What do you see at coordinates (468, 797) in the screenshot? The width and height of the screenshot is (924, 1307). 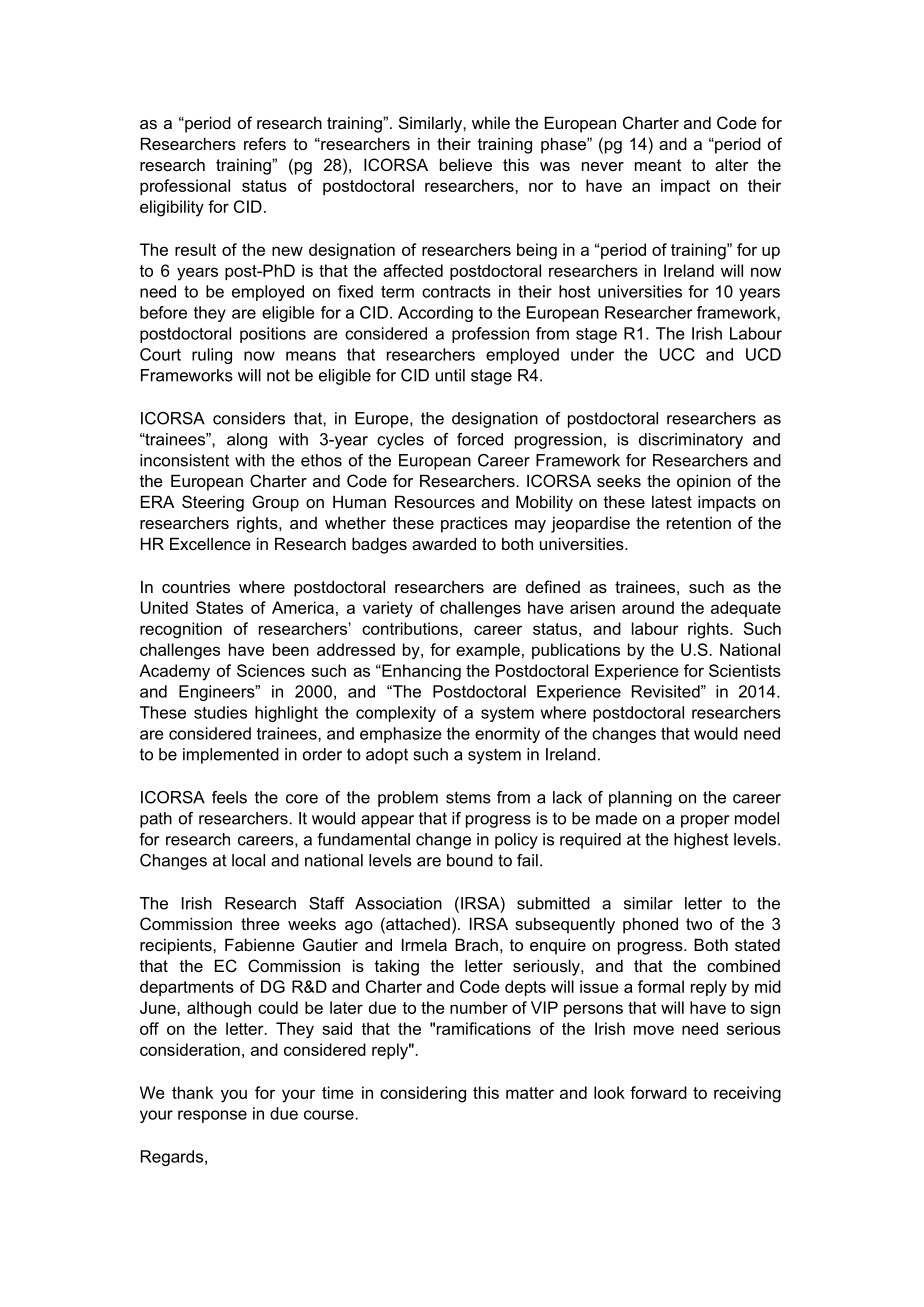 I see `stems` at bounding box center [468, 797].
